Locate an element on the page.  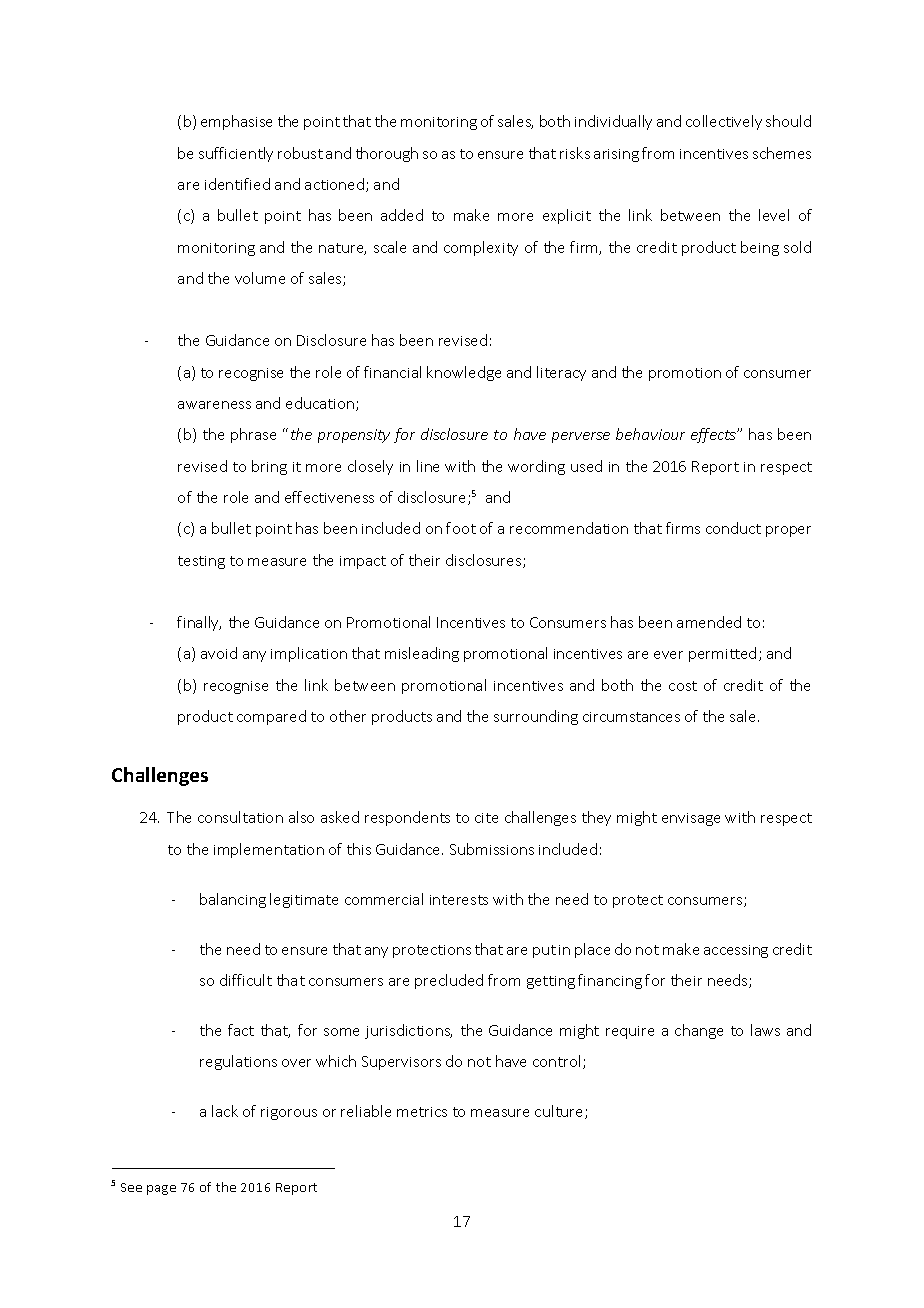
collectively is located at coordinates (724, 122).
